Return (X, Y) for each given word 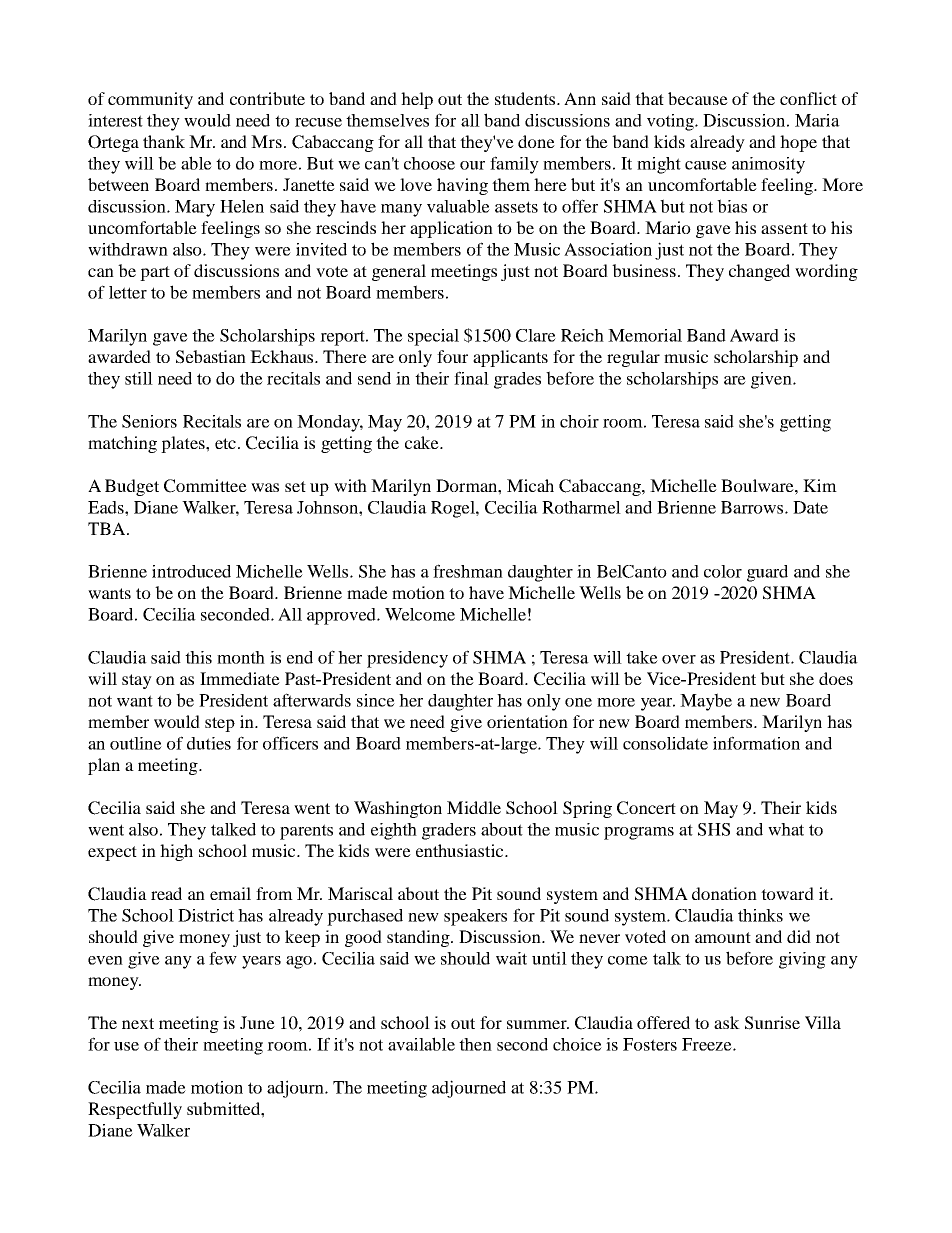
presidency (407, 659)
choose (429, 163)
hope (798, 143)
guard (767, 573)
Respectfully (135, 1110)
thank (164, 141)
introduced (191, 571)
